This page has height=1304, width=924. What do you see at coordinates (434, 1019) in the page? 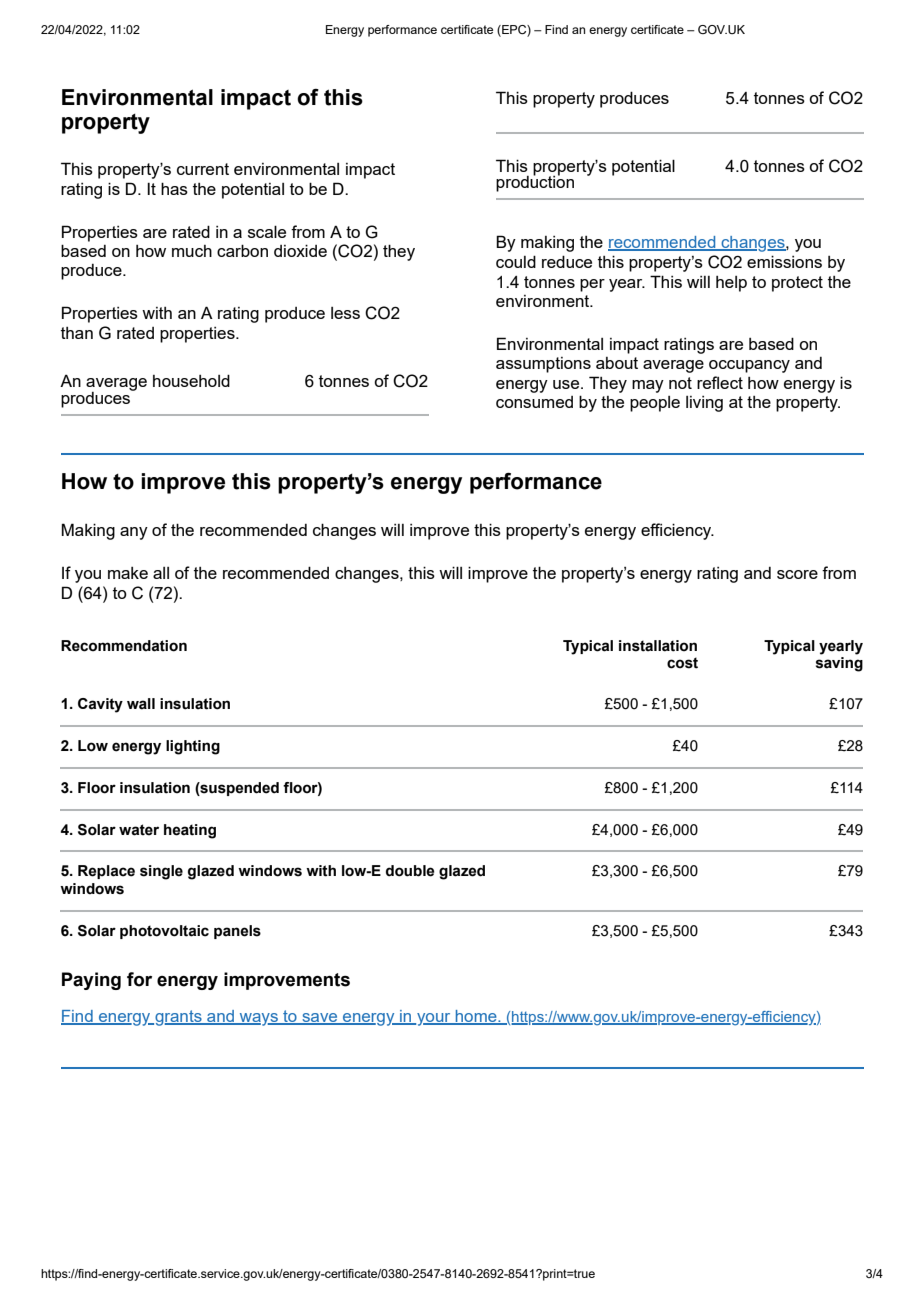
I see `your` at bounding box center [434, 1019].
